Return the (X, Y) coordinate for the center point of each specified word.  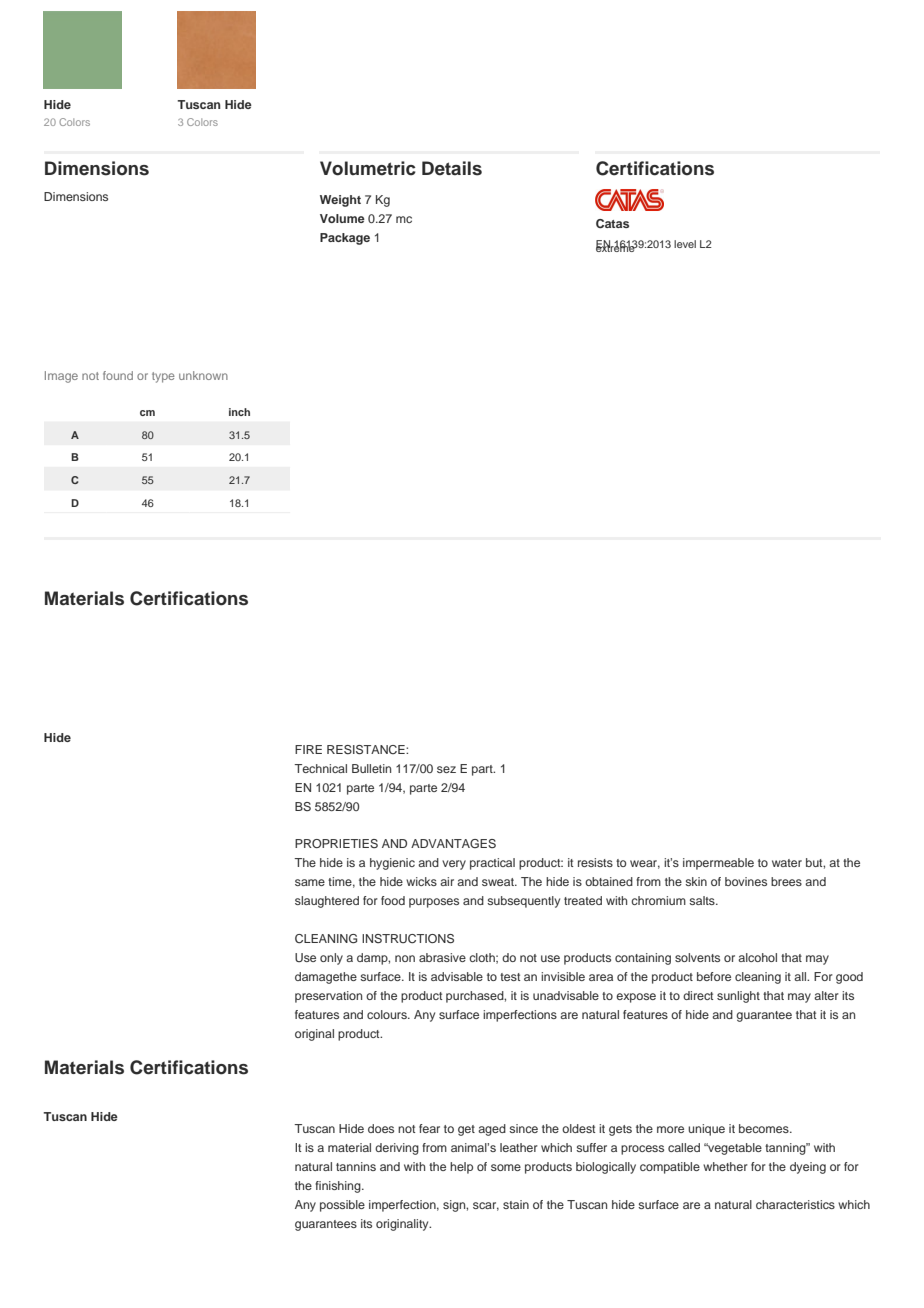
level (685, 244)
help (461, 1168)
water (787, 863)
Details (452, 168)
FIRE (308, 749)
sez (446, 769)
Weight (340, 201)
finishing (339, 1187)
